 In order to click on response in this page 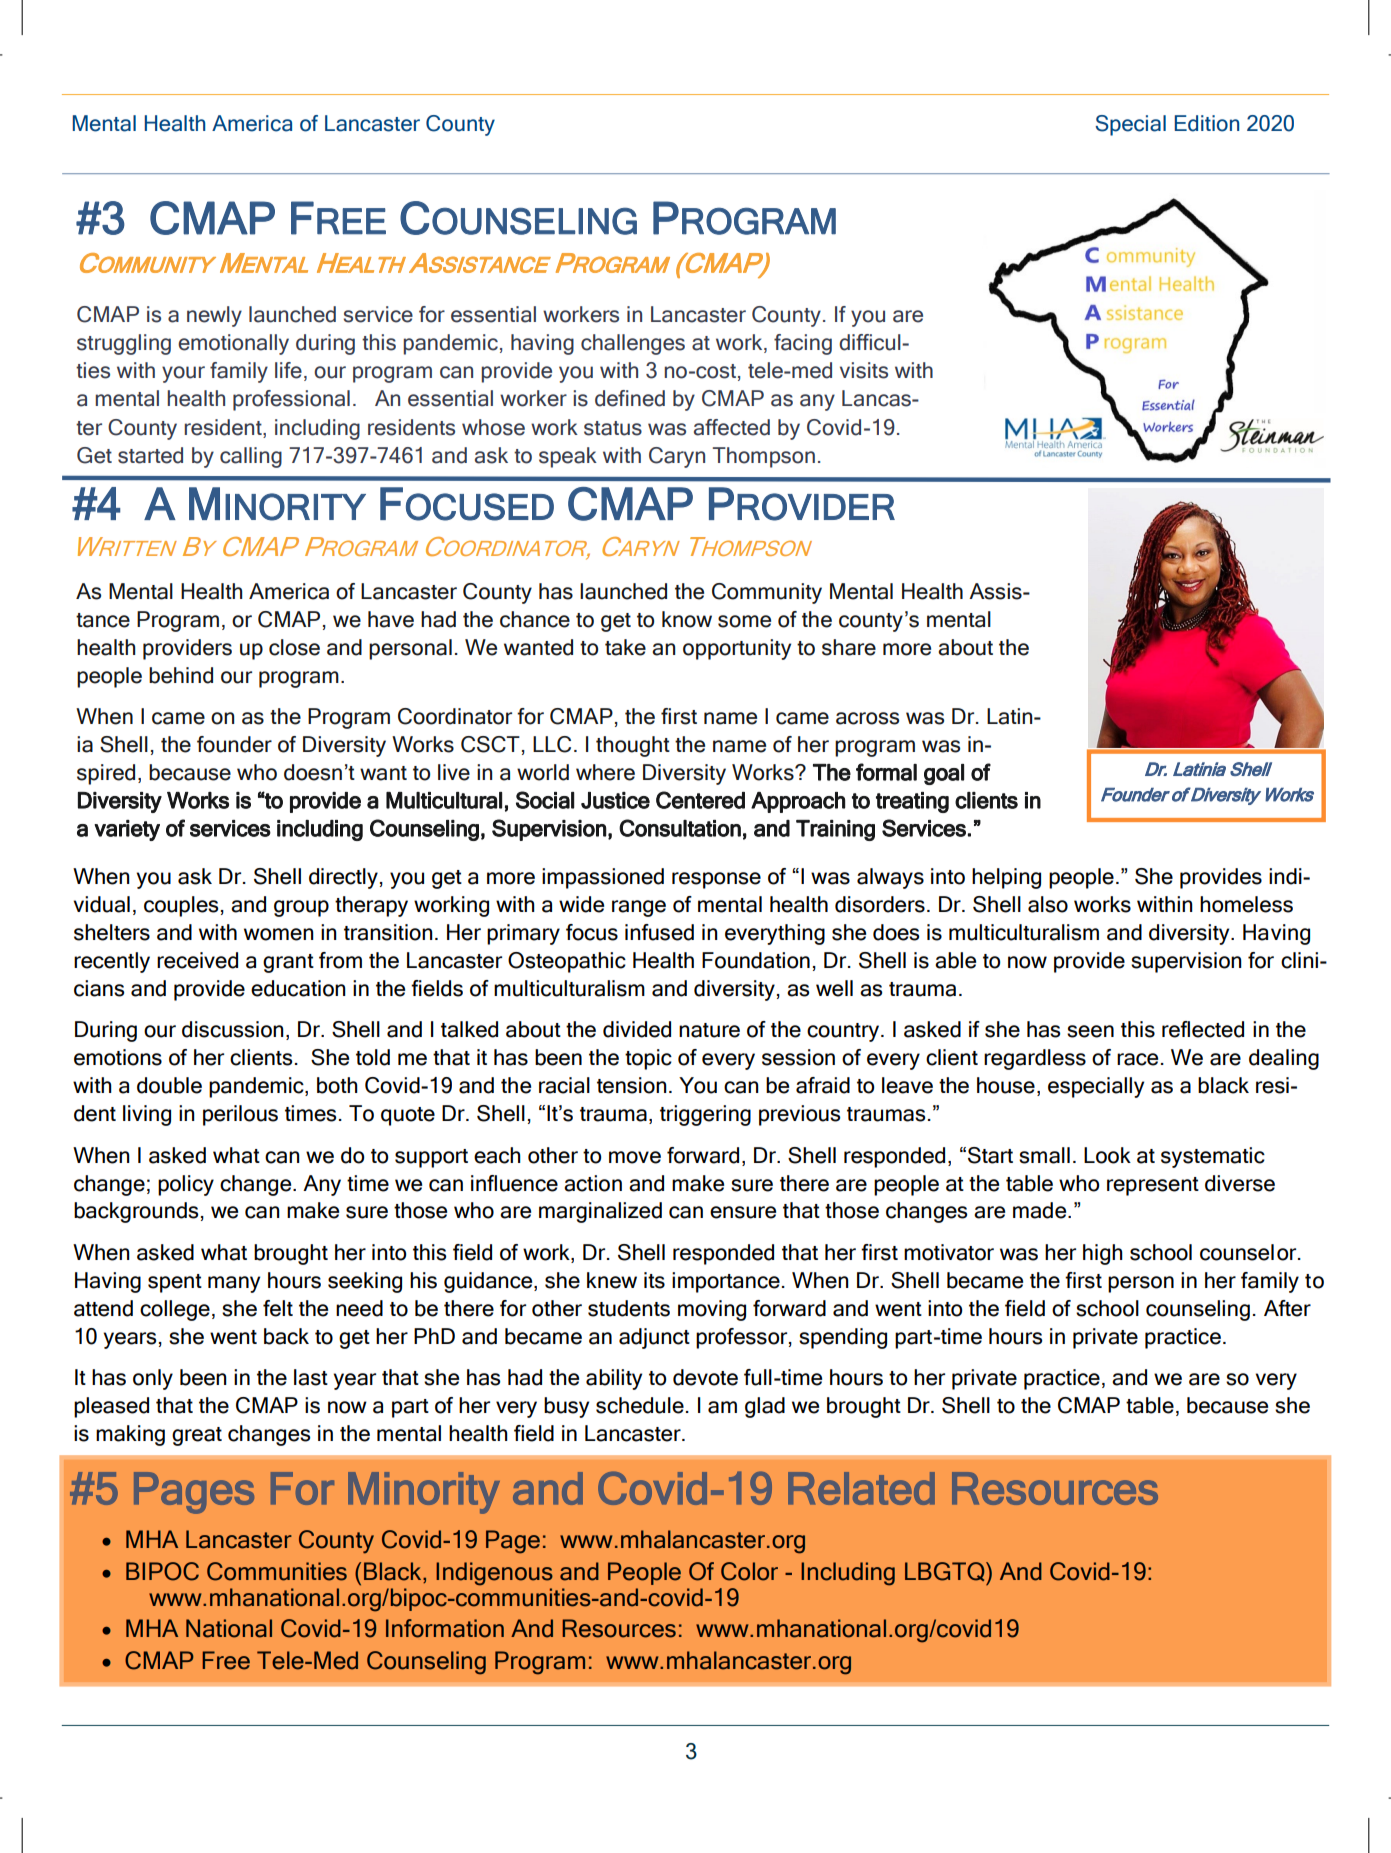, I will do `click(716, 880)`.
